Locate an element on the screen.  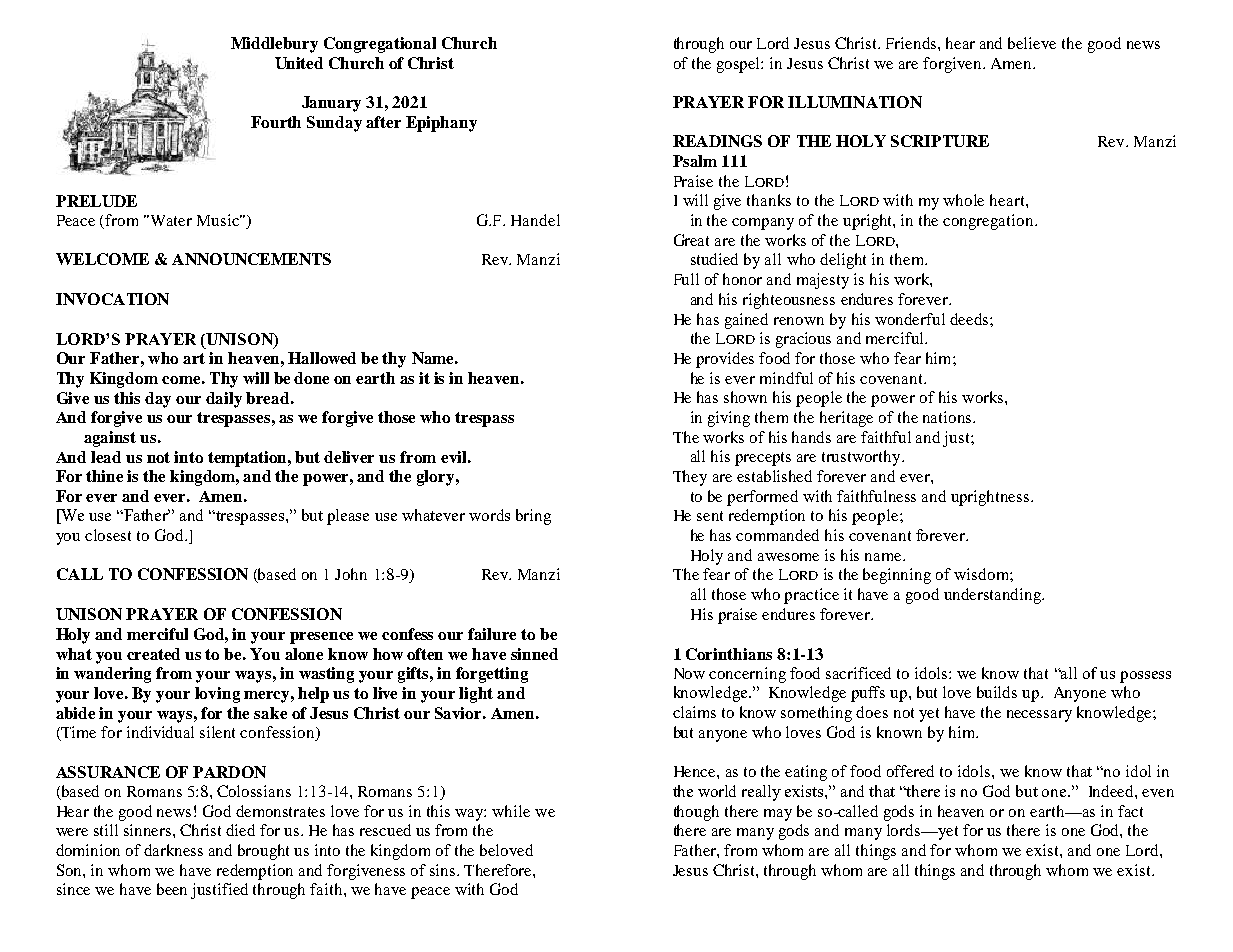
understanding is located at coordinates (994, 596).
